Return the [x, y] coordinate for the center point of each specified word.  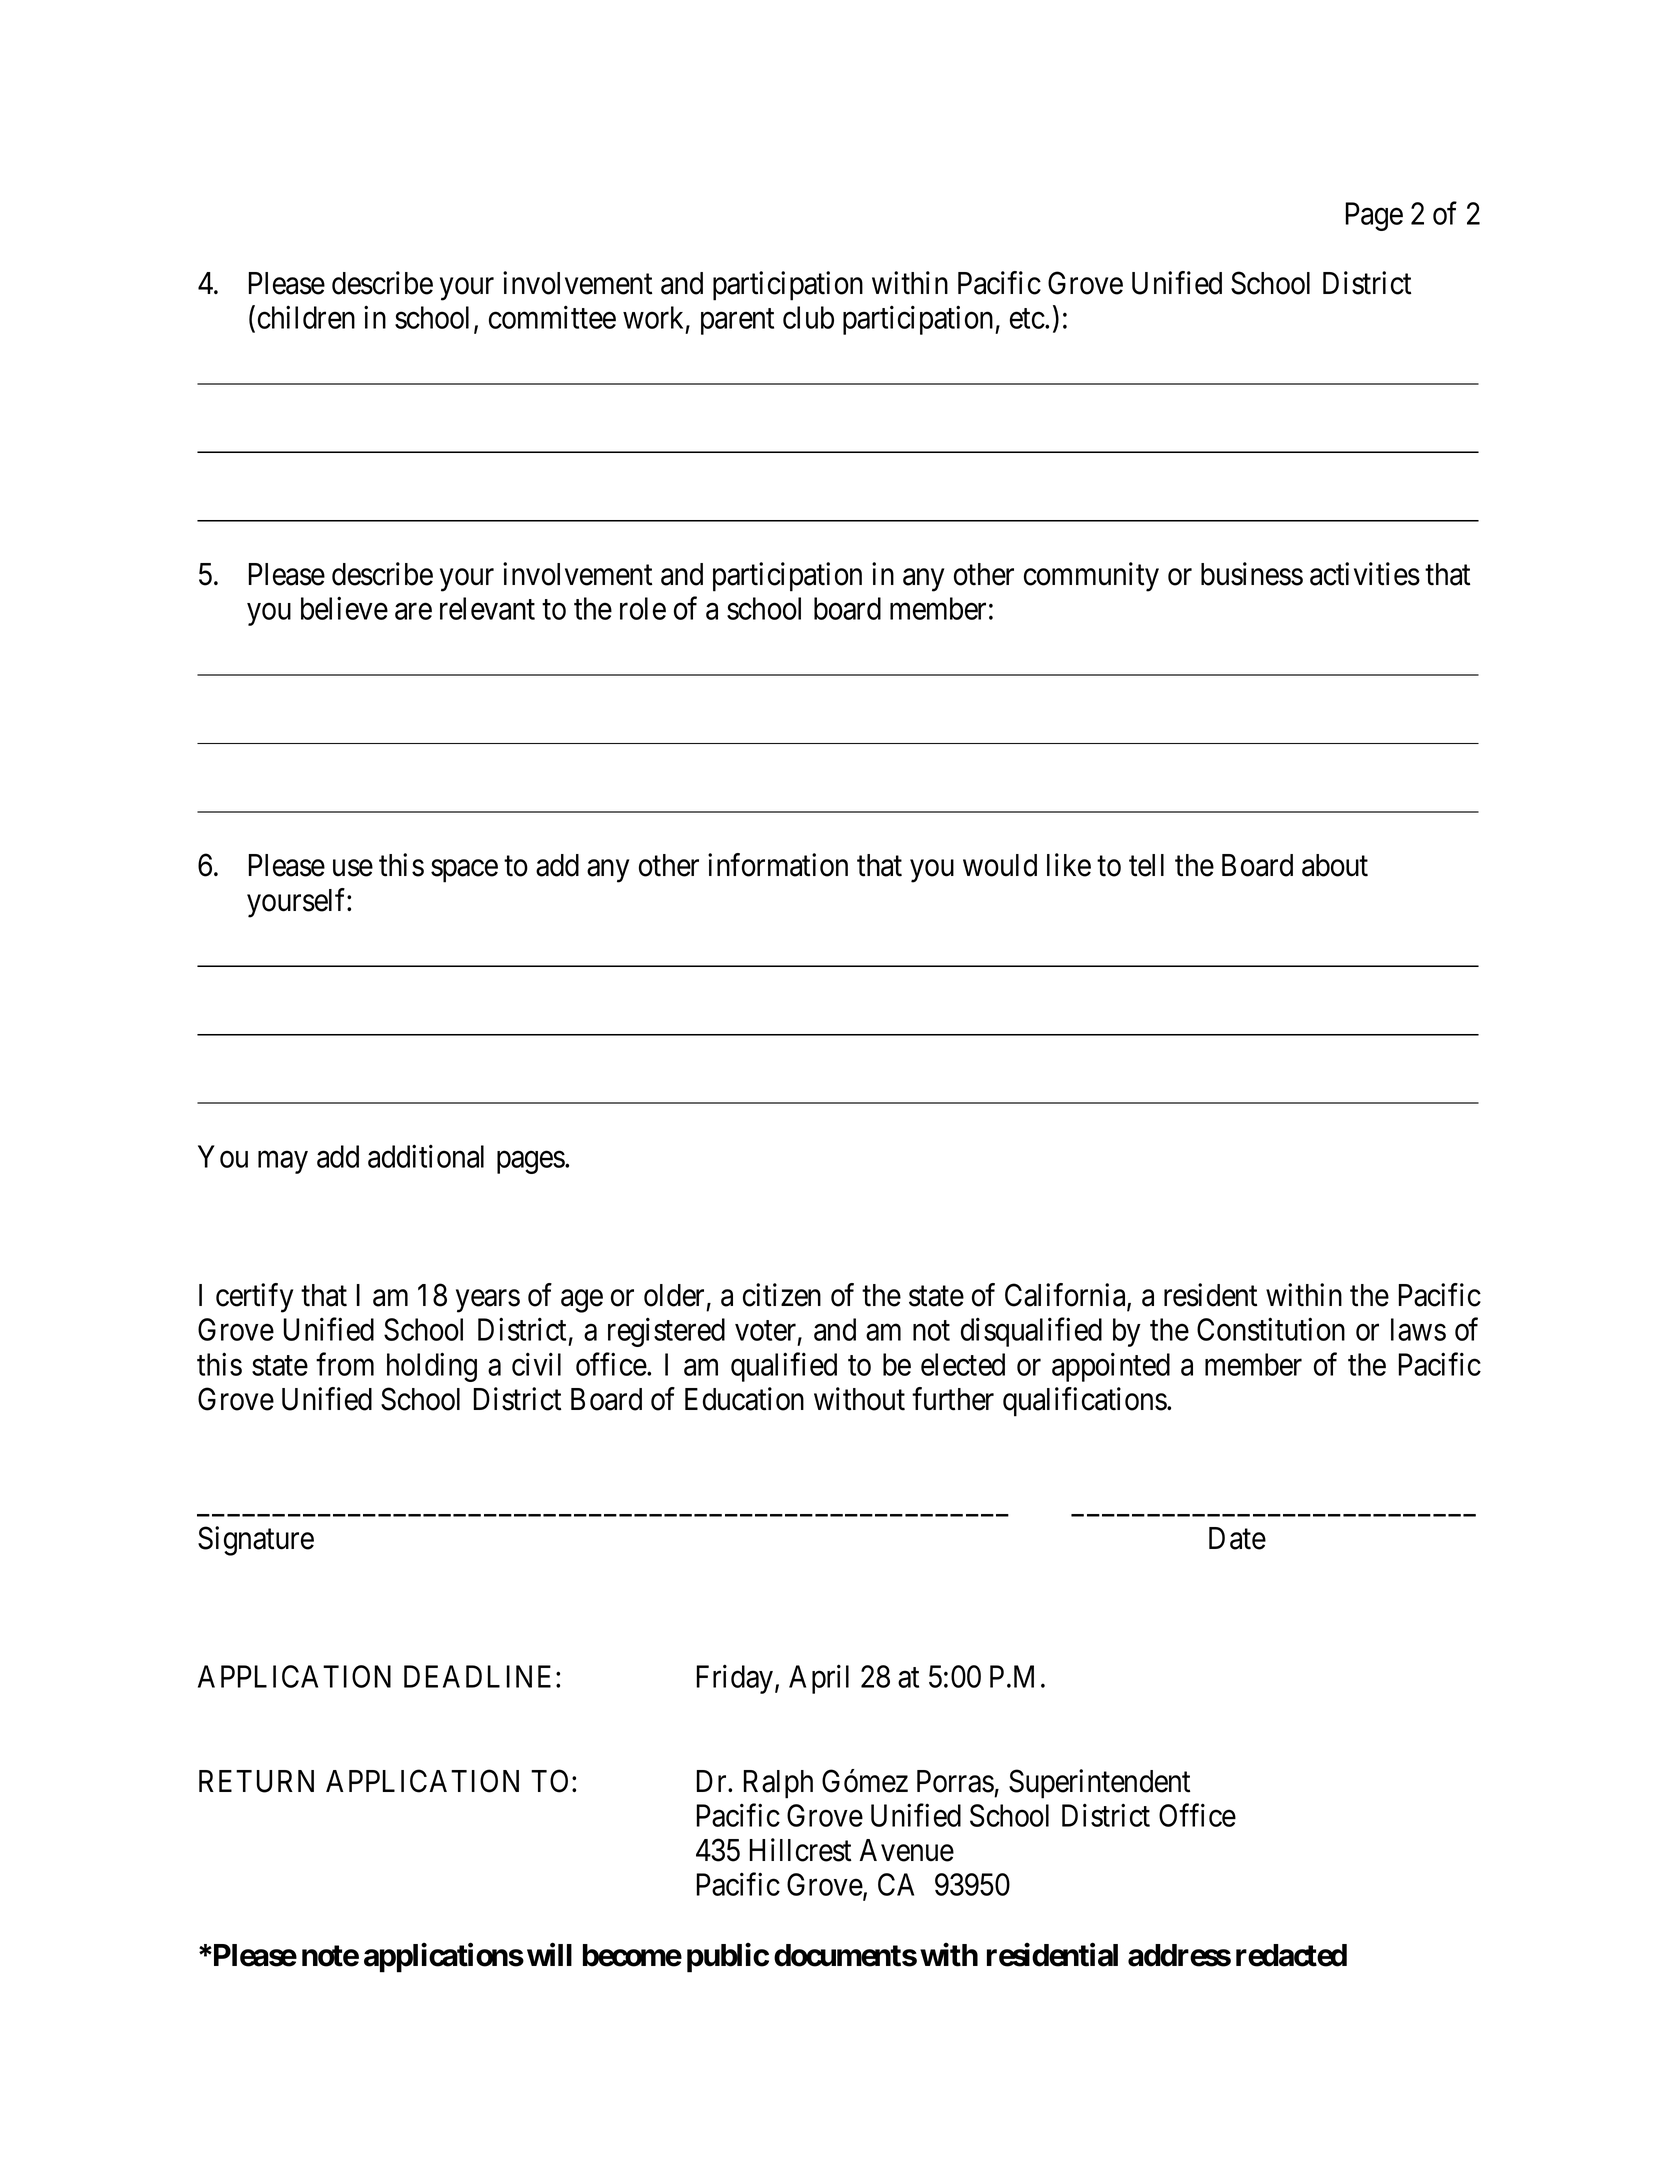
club [808, 317]
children [306, 317]
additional [426, 1156]
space [464, 871]
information [778, 865]
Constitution [1271, 1329]
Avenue [907, 1850]
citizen [782, 1295]
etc [1027, 319]
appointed [1111, 1367]
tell [1146, 865]
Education [744, 1399]
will [549, 1954]
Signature [256, 1541]
